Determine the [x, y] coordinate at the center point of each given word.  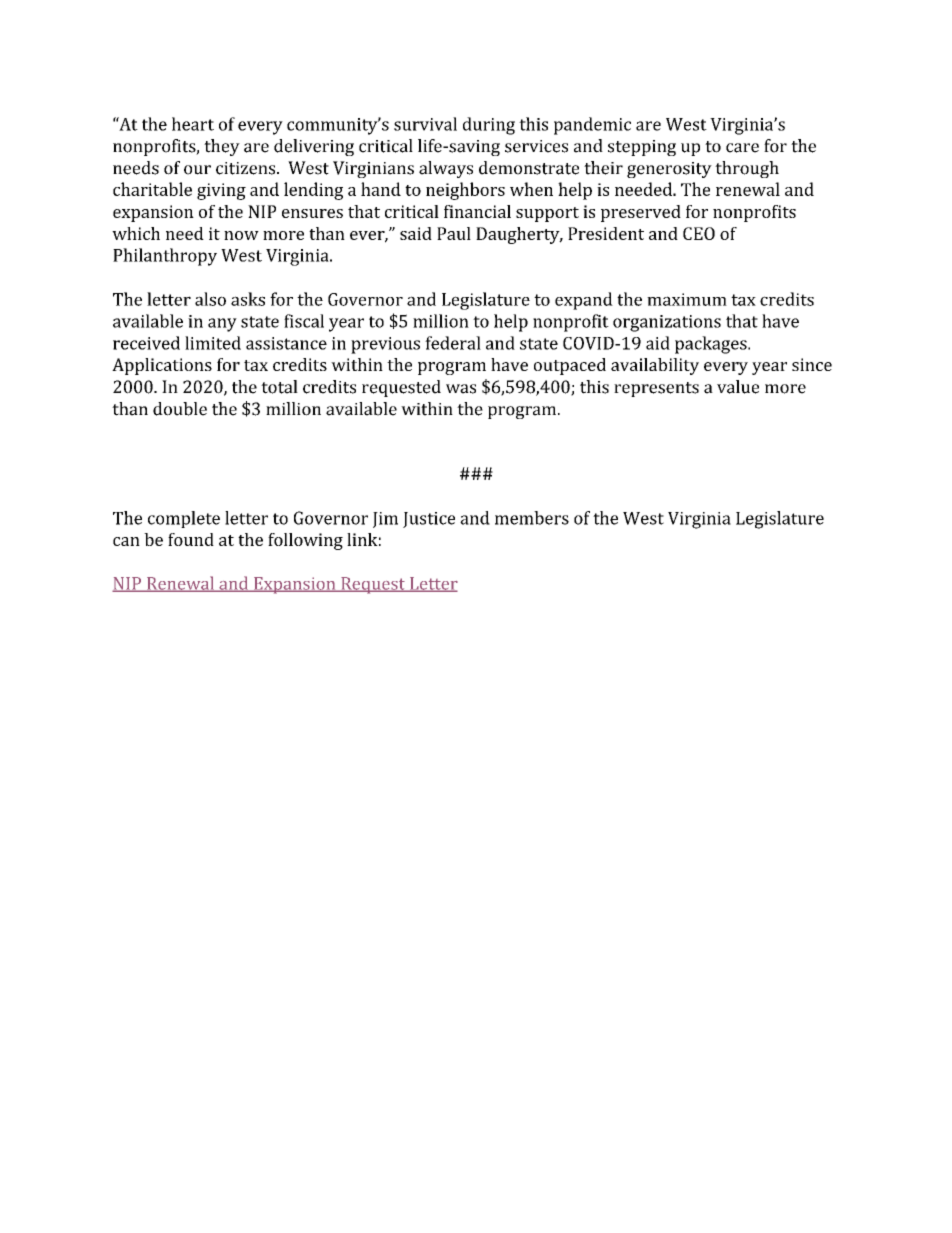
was [461, 389]
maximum [687, 299]
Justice [429, 520]
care [742, 148]
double [180, 409]
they [222, 147]
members [532, 518]
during [489, 126]
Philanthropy [165, 257]
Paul [454, 233]
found [191, 539]
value [738, 387]
